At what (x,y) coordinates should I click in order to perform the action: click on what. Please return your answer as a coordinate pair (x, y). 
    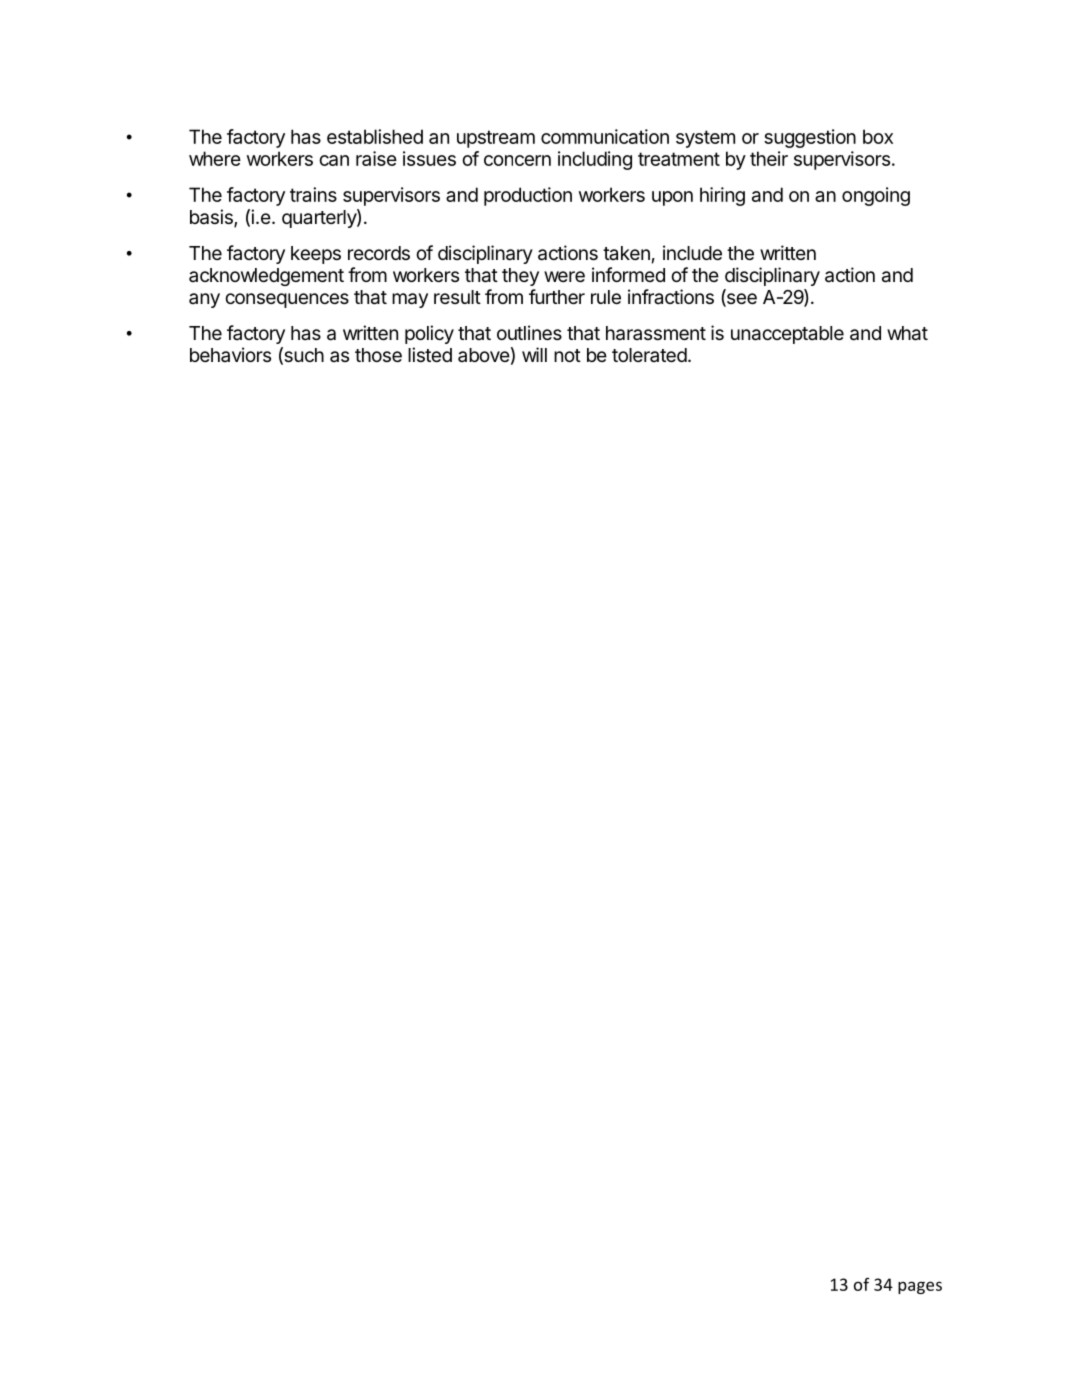
    Looking at the image, I should click on (907, 333).
